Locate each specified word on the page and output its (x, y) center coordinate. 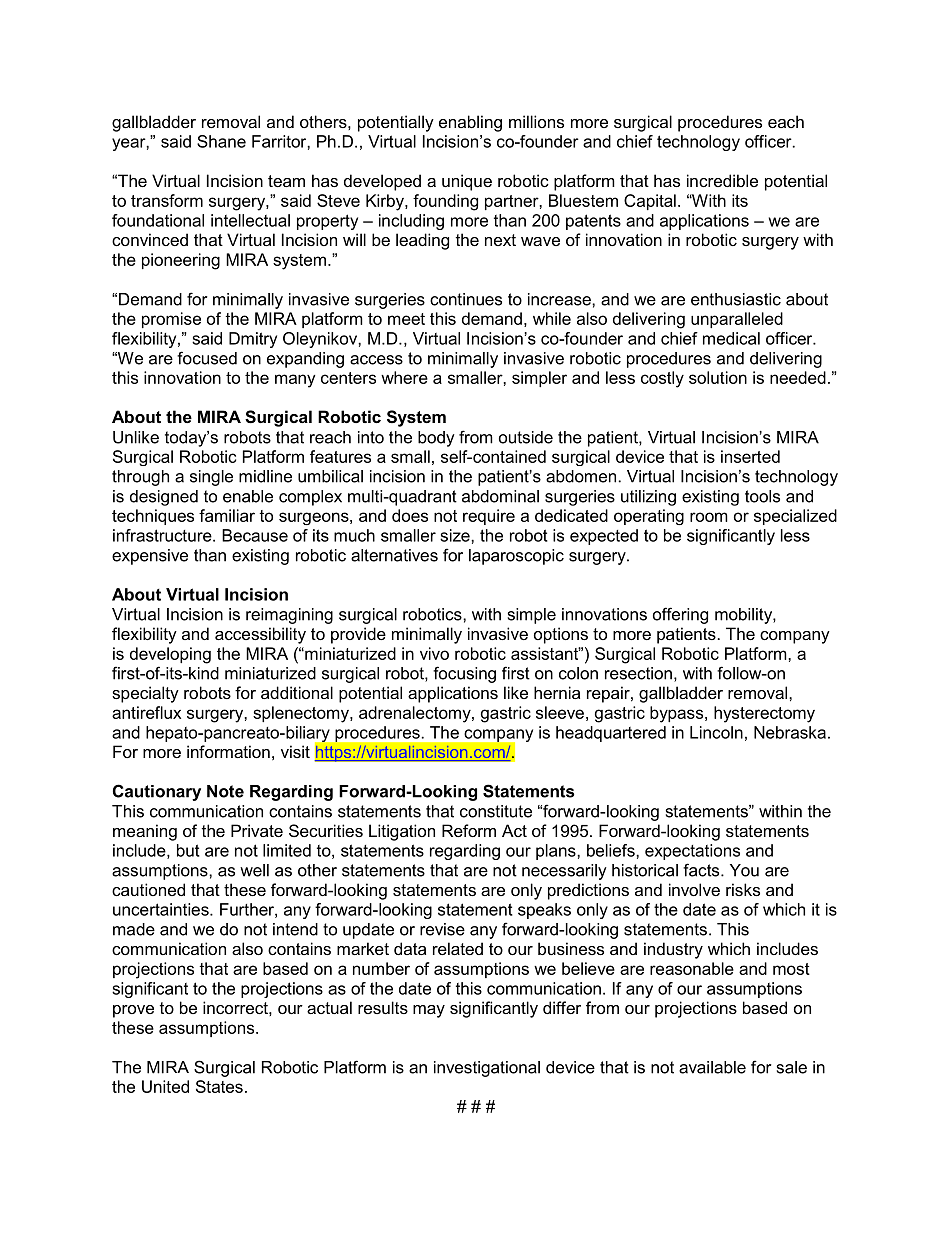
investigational (487, 1069)
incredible (722, 180)
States (219, 1086)
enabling (470, 123)
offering (680, 615)
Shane (221, 141)
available (712, 1067)
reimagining (289, 616)
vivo (434, 653)
